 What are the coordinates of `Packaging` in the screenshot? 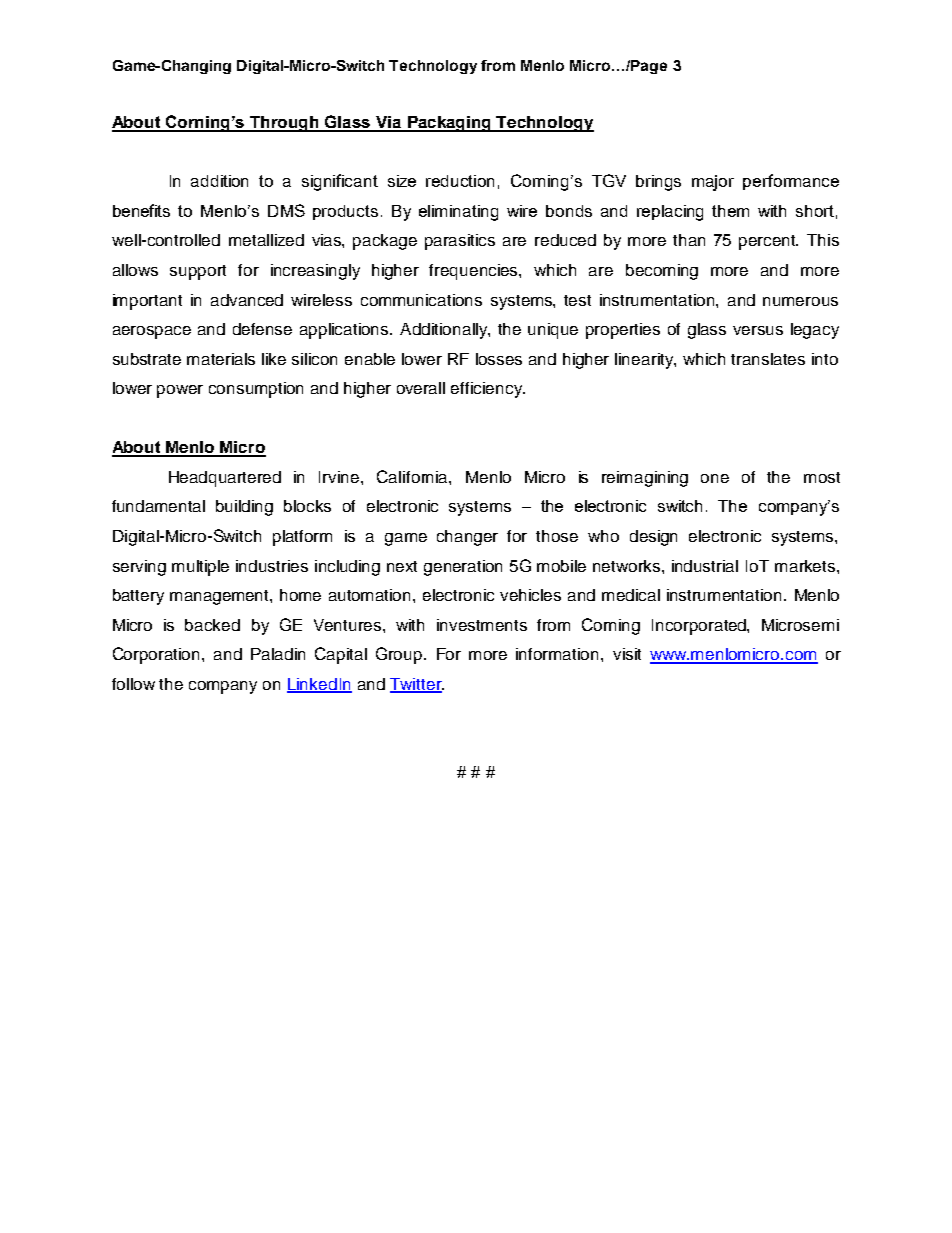 It's located at (450, 124).
